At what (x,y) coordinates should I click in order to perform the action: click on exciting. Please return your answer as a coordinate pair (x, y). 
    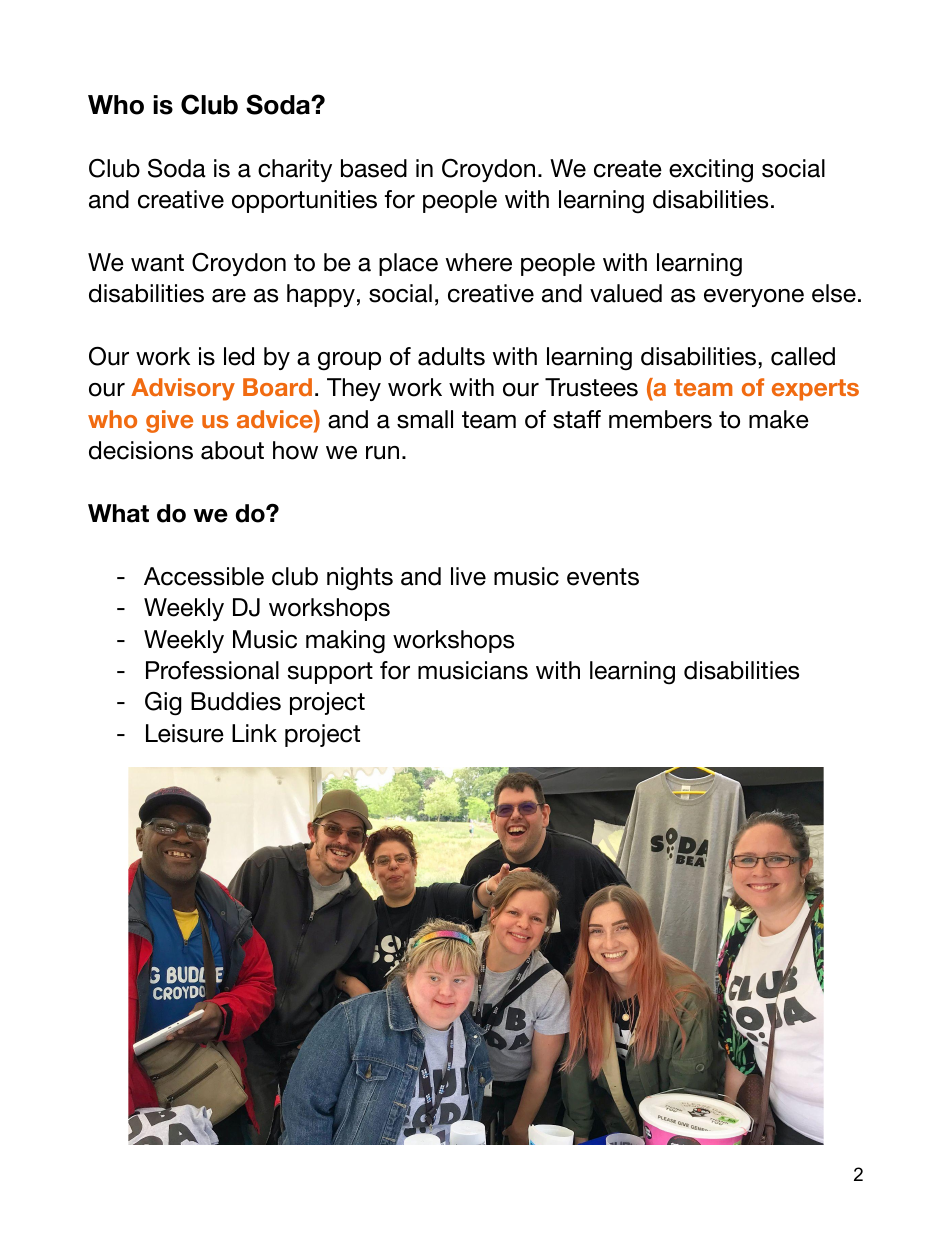
    Looking at the image, I should click on (711, 171).
